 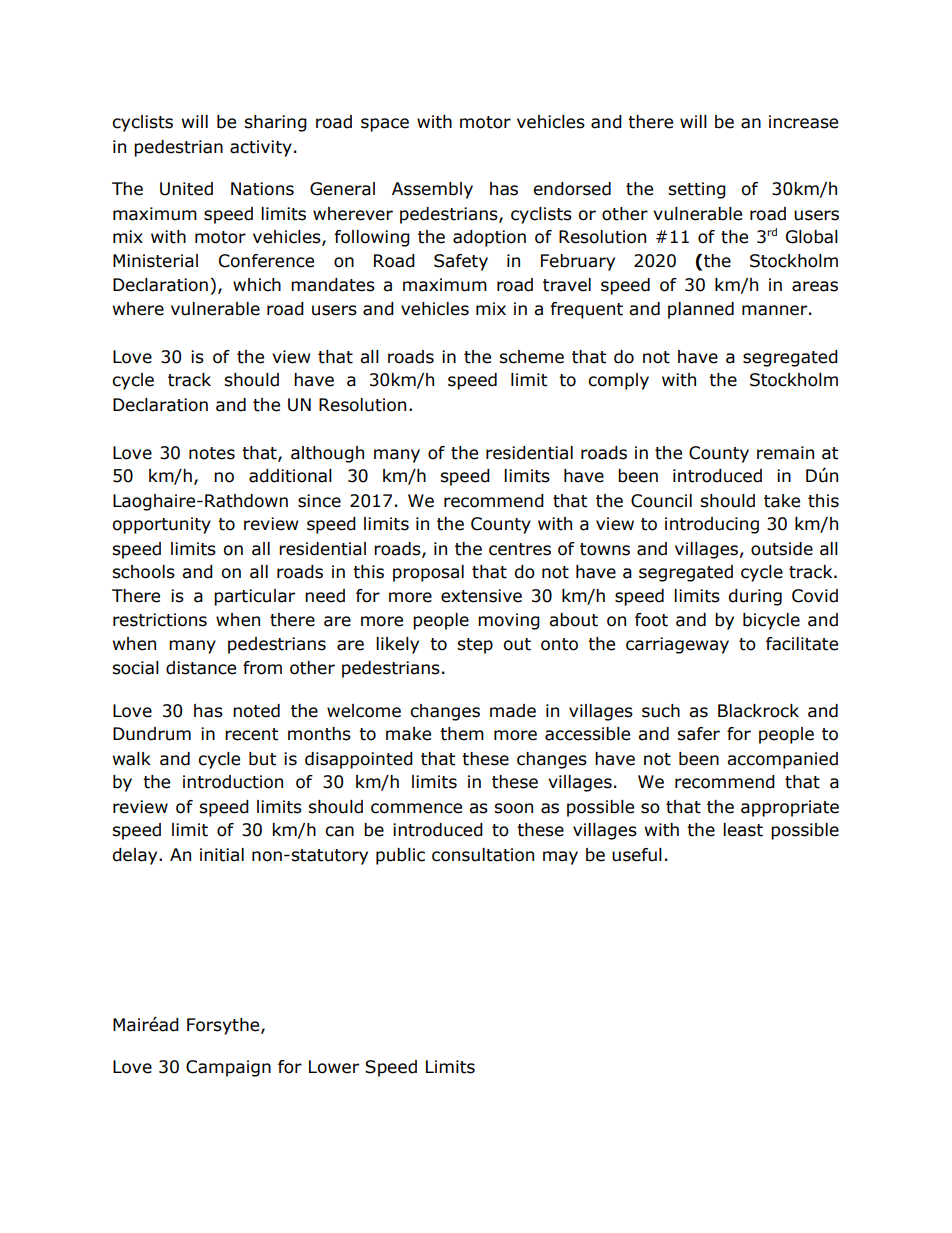 I want to click on least, so click(x=743, y=830).
